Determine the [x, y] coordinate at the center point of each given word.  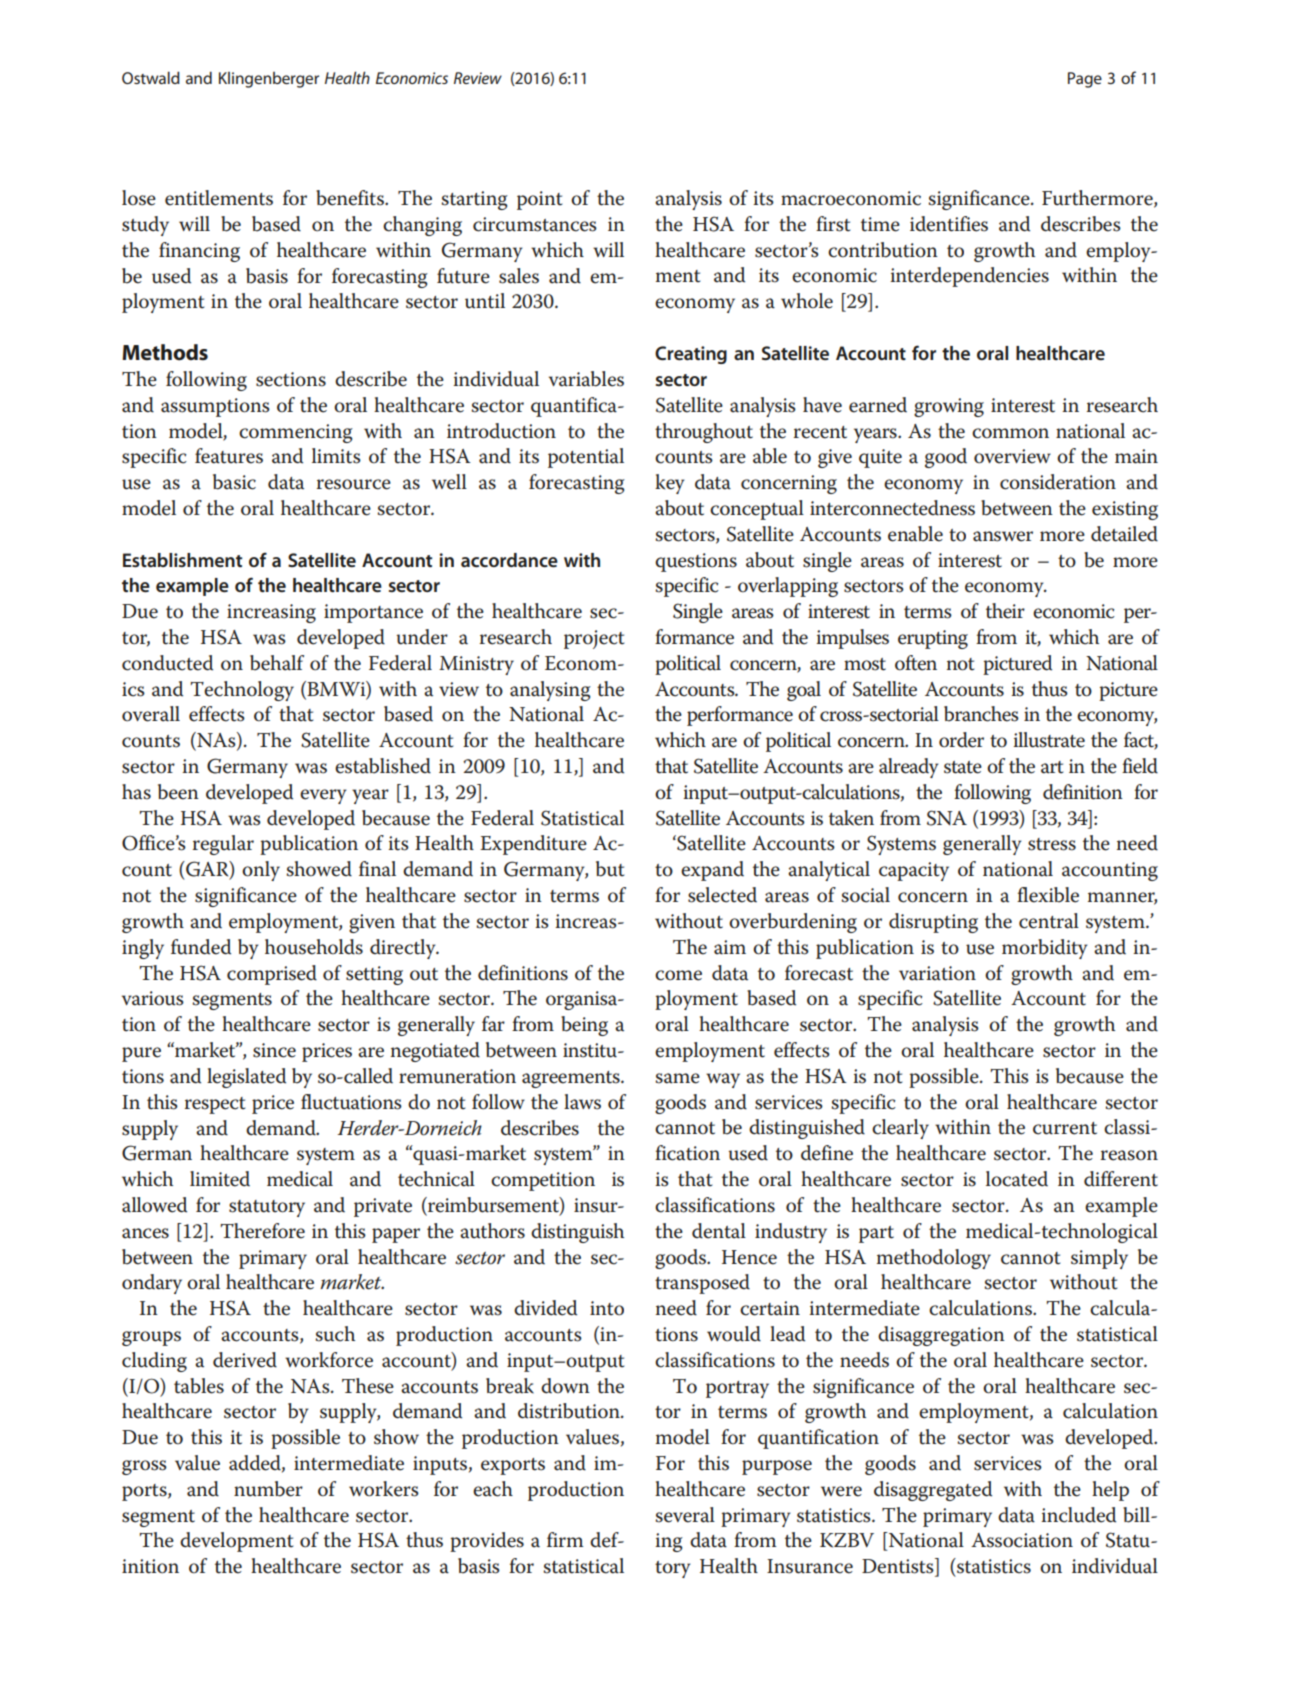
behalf [277, 663]
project [594, 639]
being [584, 1026]
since [274, 1050]
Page [1085, 80]
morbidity [1044, 949]
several [685, 1515]
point [539, 200]
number [268, 1489]
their [1005, 611]
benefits [351, 198]
